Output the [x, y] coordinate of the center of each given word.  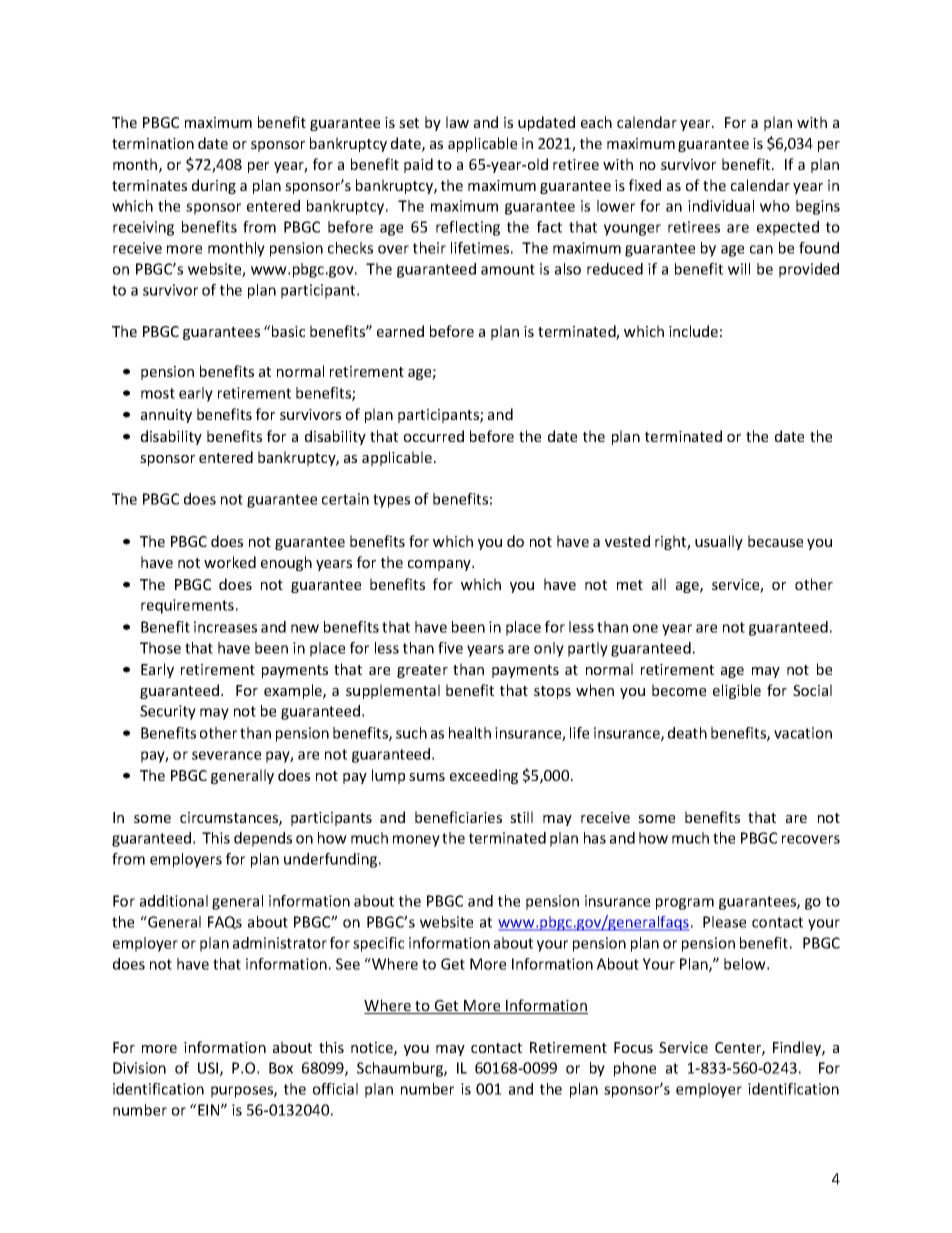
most [158, 393]
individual [721, 206]
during [214, 186]
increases [225, 627]
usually [719, 542]
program [685, 904]
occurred [434, 436]
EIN [210, 1110]
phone [635, 1069]
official [335, 1089]
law [457, 122]
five [450, 648]
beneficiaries [458, 817]
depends [263, 839]
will [739, 269]
